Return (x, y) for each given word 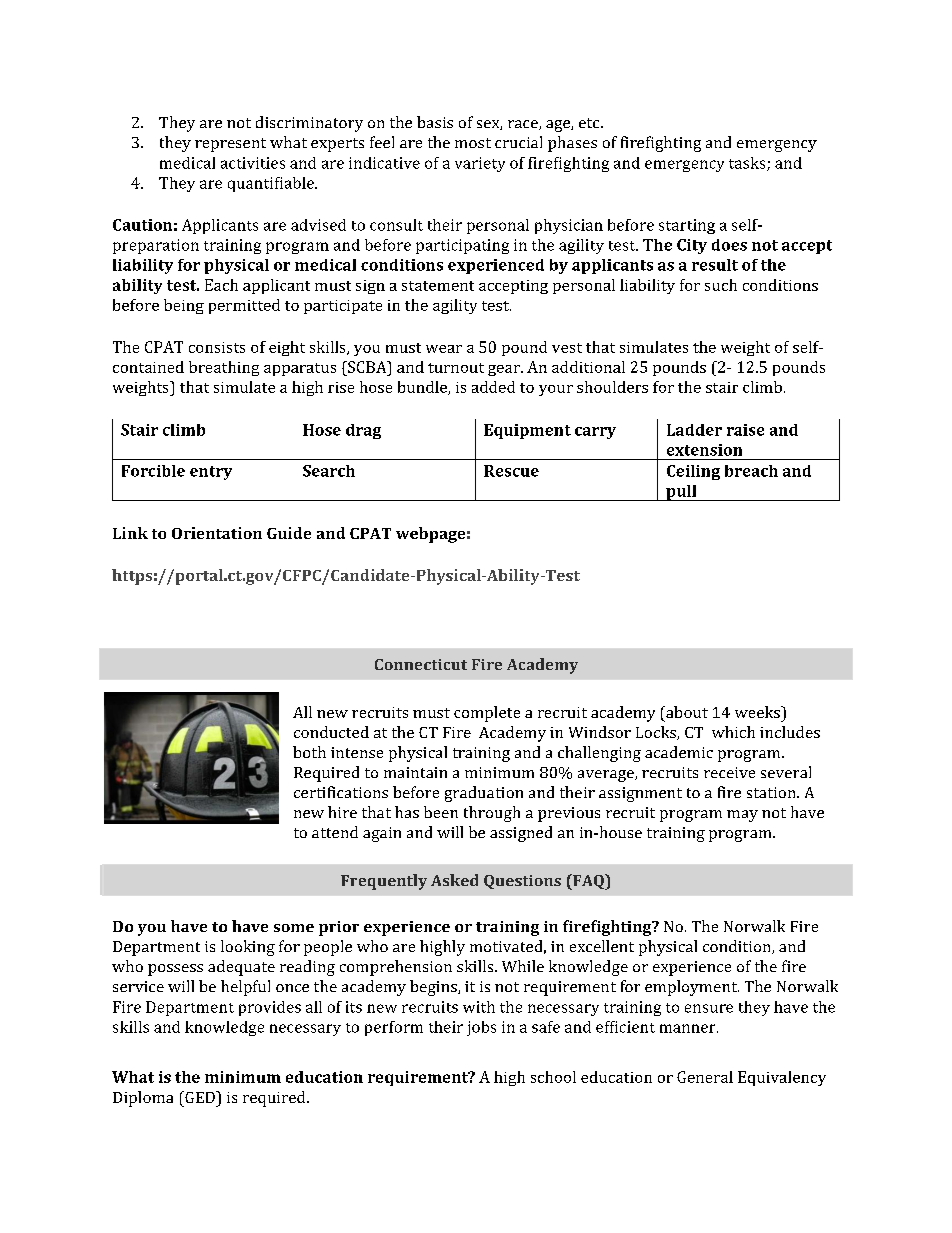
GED (200, 1097)
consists (217, 347)
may (742, 816)
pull (681, 493)
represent (230, 145)
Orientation (217, 533)
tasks (748, 164)
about (686, 712)
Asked (454, 880)
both (309, 752)
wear (444, 349)
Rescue (511, 471)
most (473, 143)
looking (248, 948)
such (721, 285)
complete (487, 714)
